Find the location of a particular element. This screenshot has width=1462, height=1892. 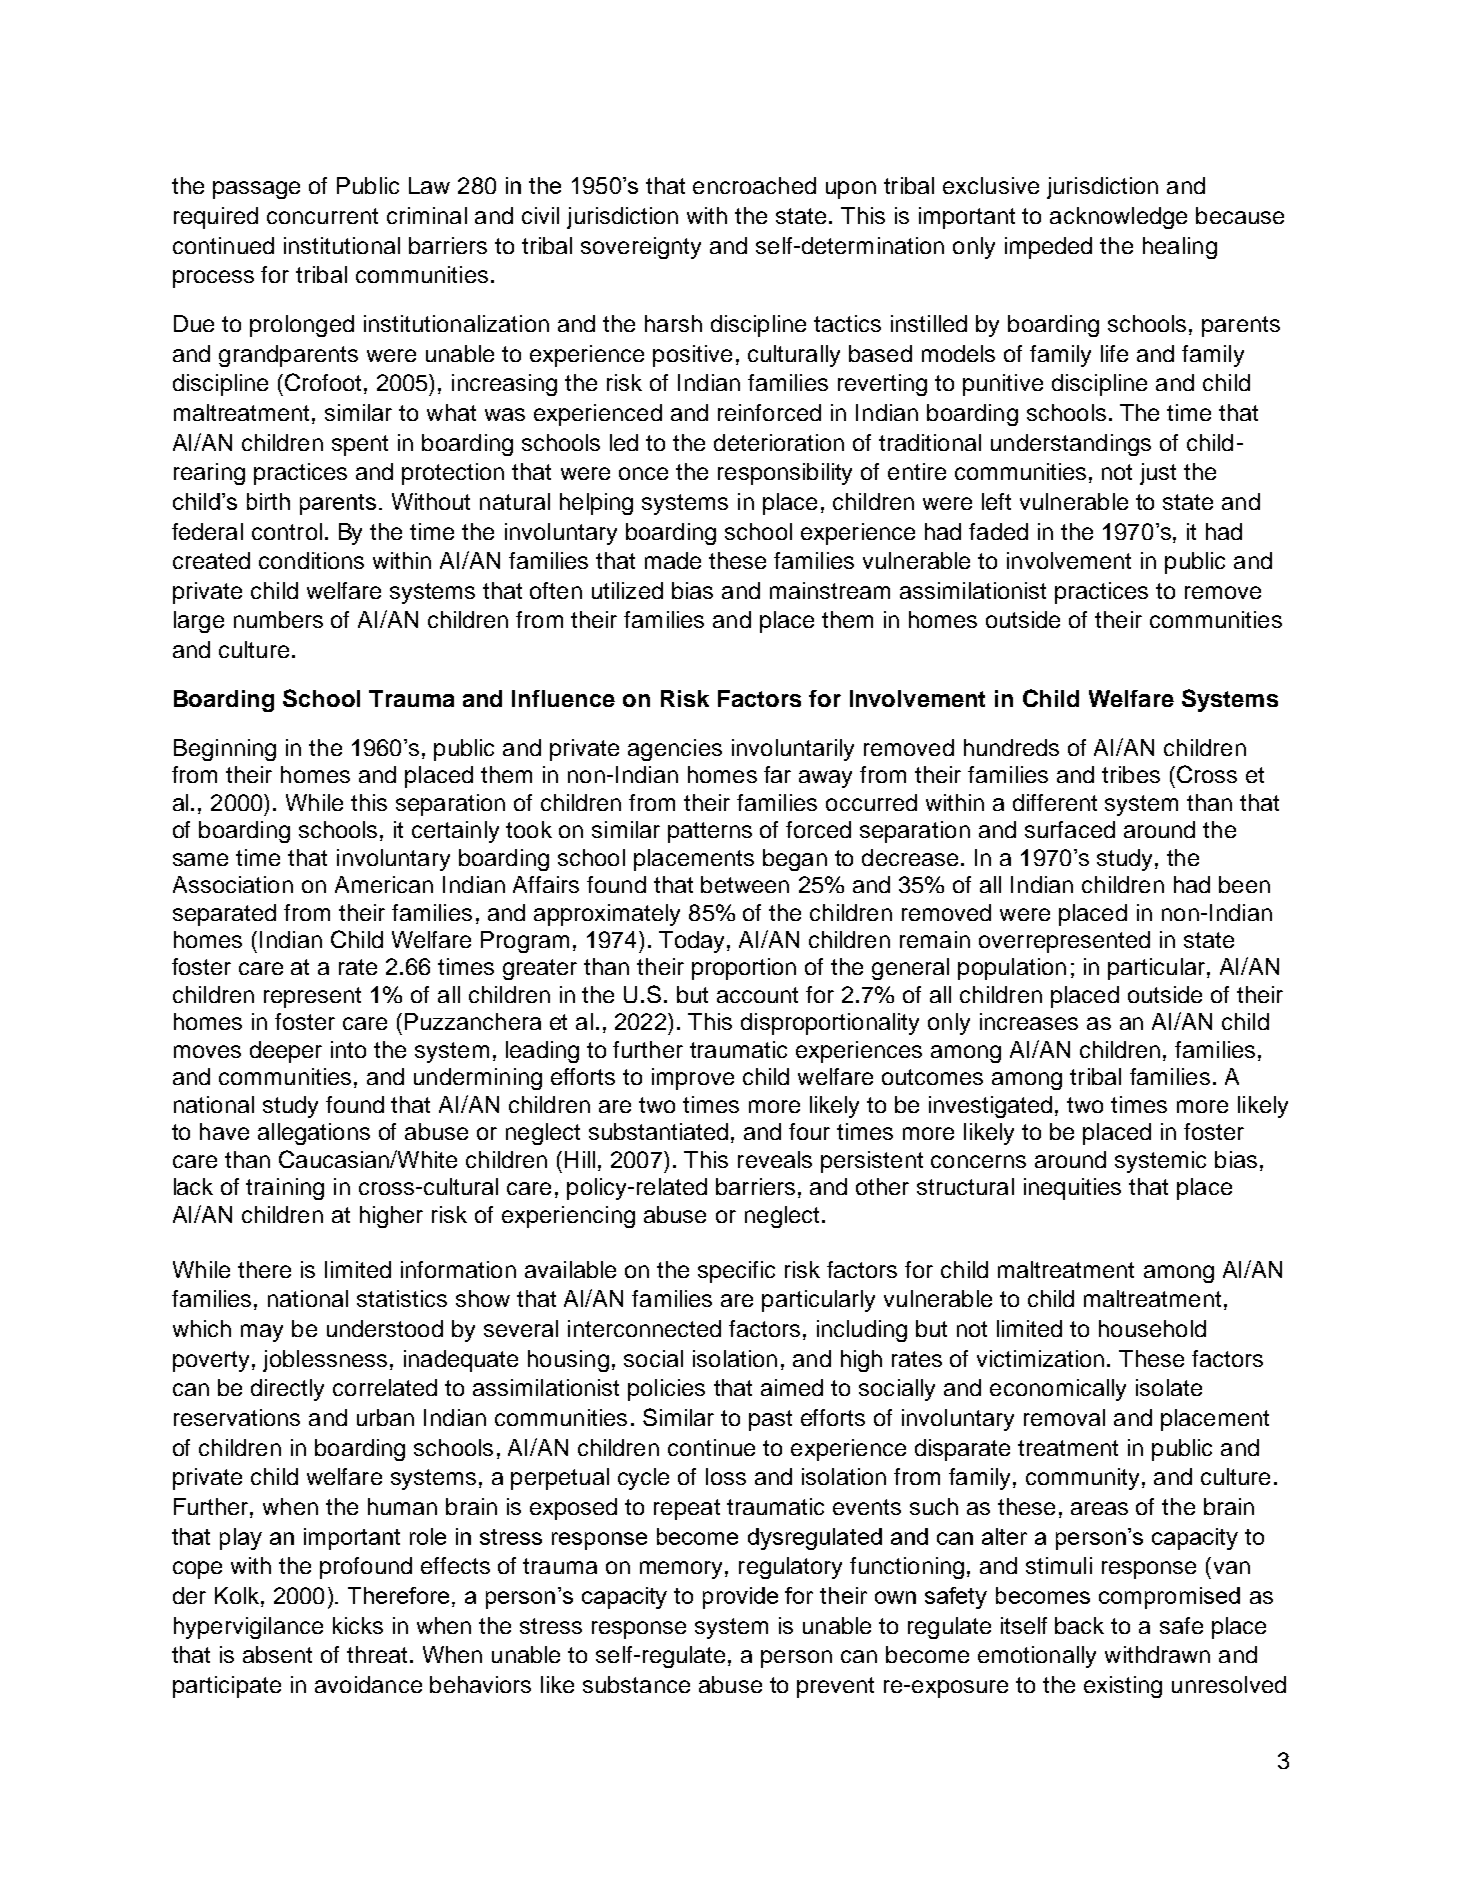

acknowledge is located at coordinates (1118, 218).
